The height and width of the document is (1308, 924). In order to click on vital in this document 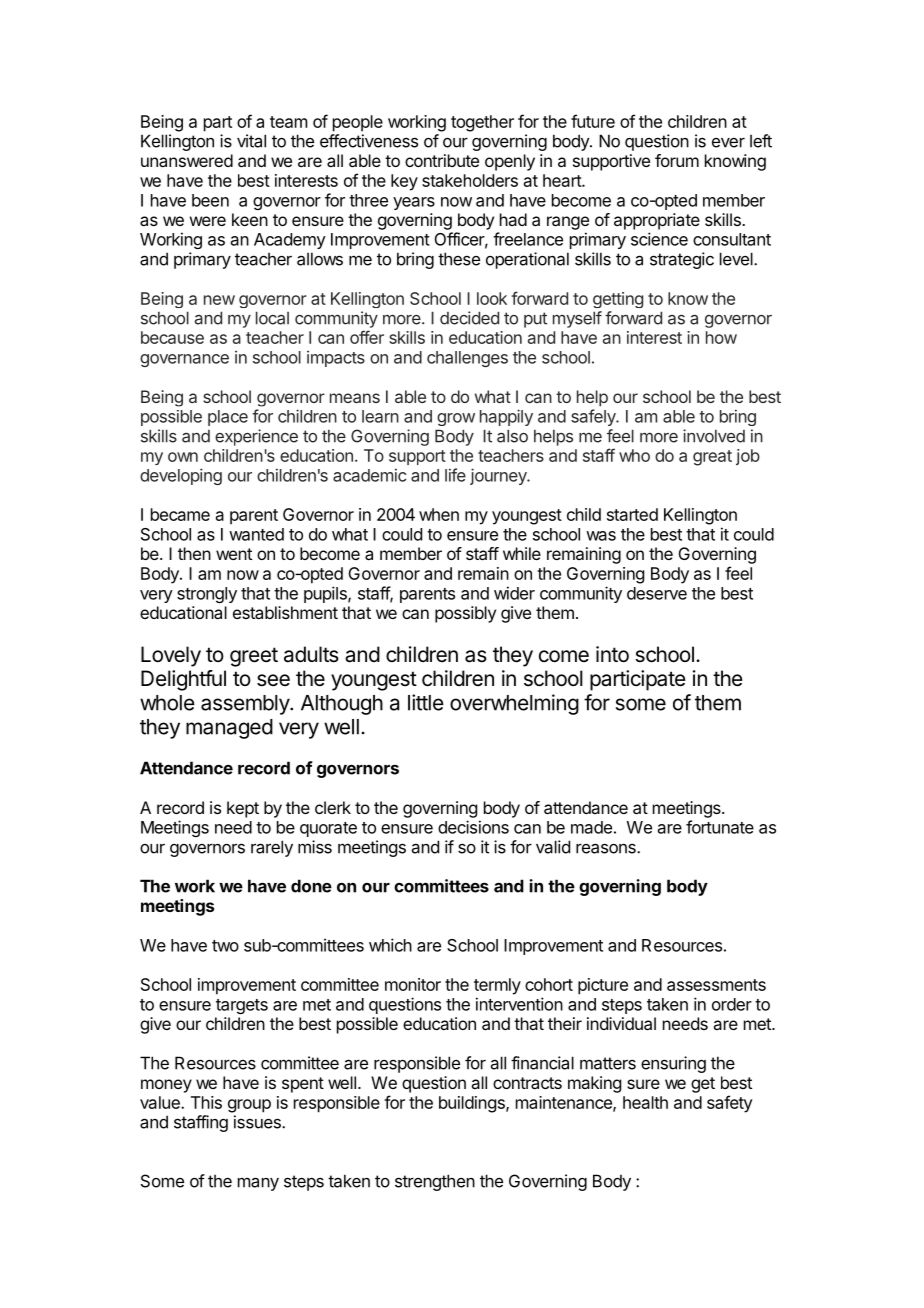, I will do `click(251, 141)`.
